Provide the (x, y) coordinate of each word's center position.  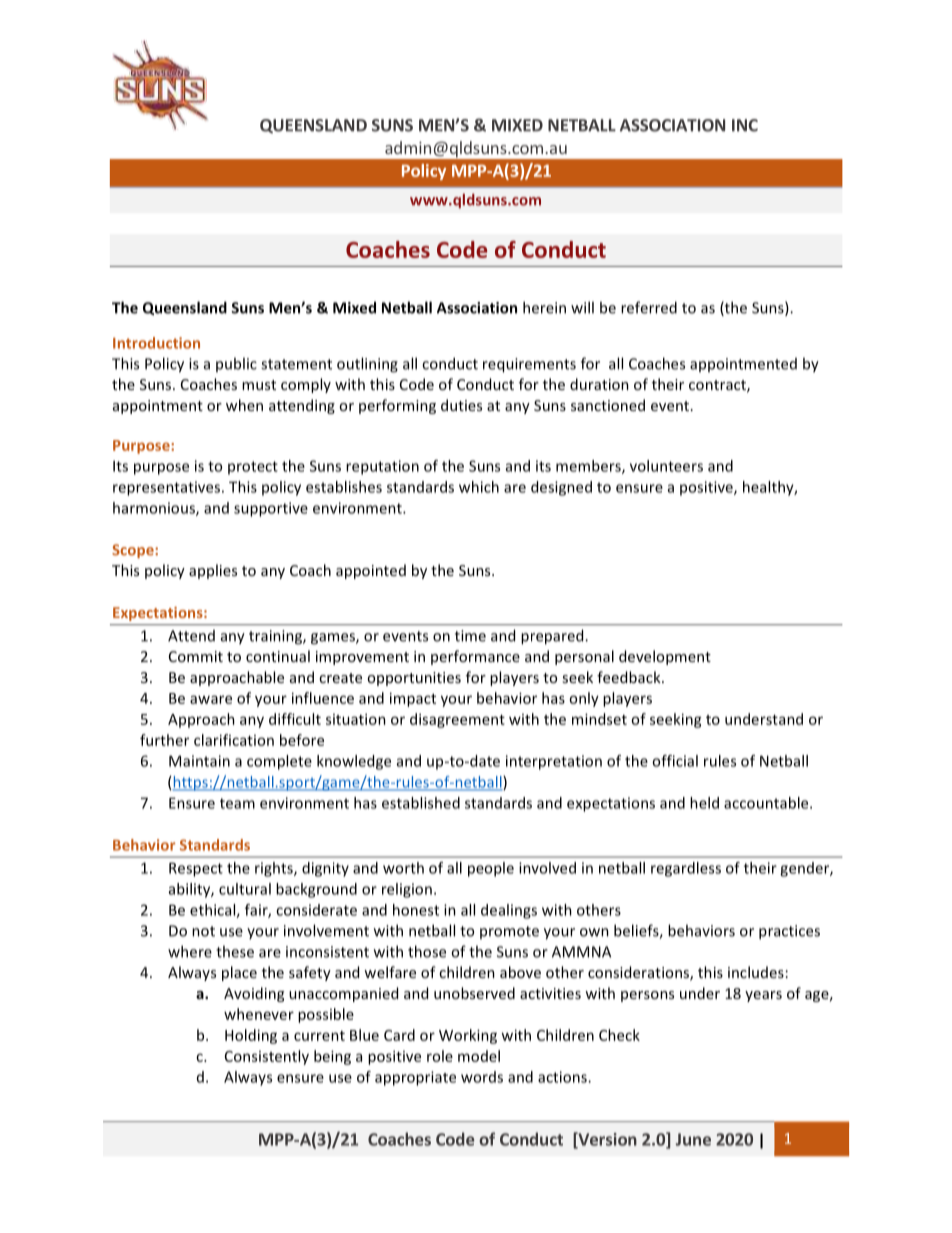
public (236, 364)
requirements (529, 365)
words (482, 1077)
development (665, 657)
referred (649, 307)
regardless (686, 869)
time (470, 636)
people (491, 869)
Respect (196, 869)
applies (213, 571)
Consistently (267, 1057)
